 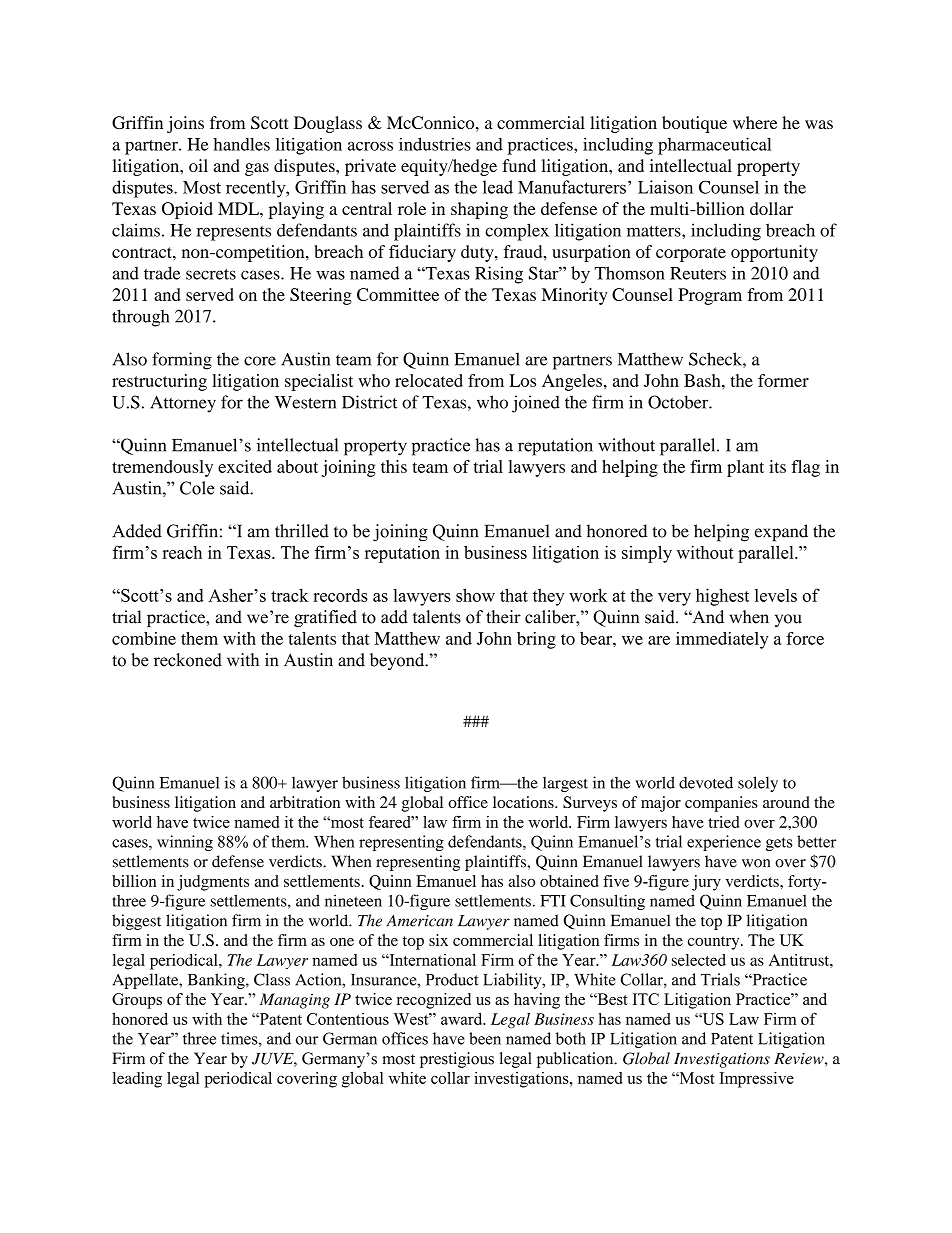 I want to click on this, so click(x=394, y=466).
